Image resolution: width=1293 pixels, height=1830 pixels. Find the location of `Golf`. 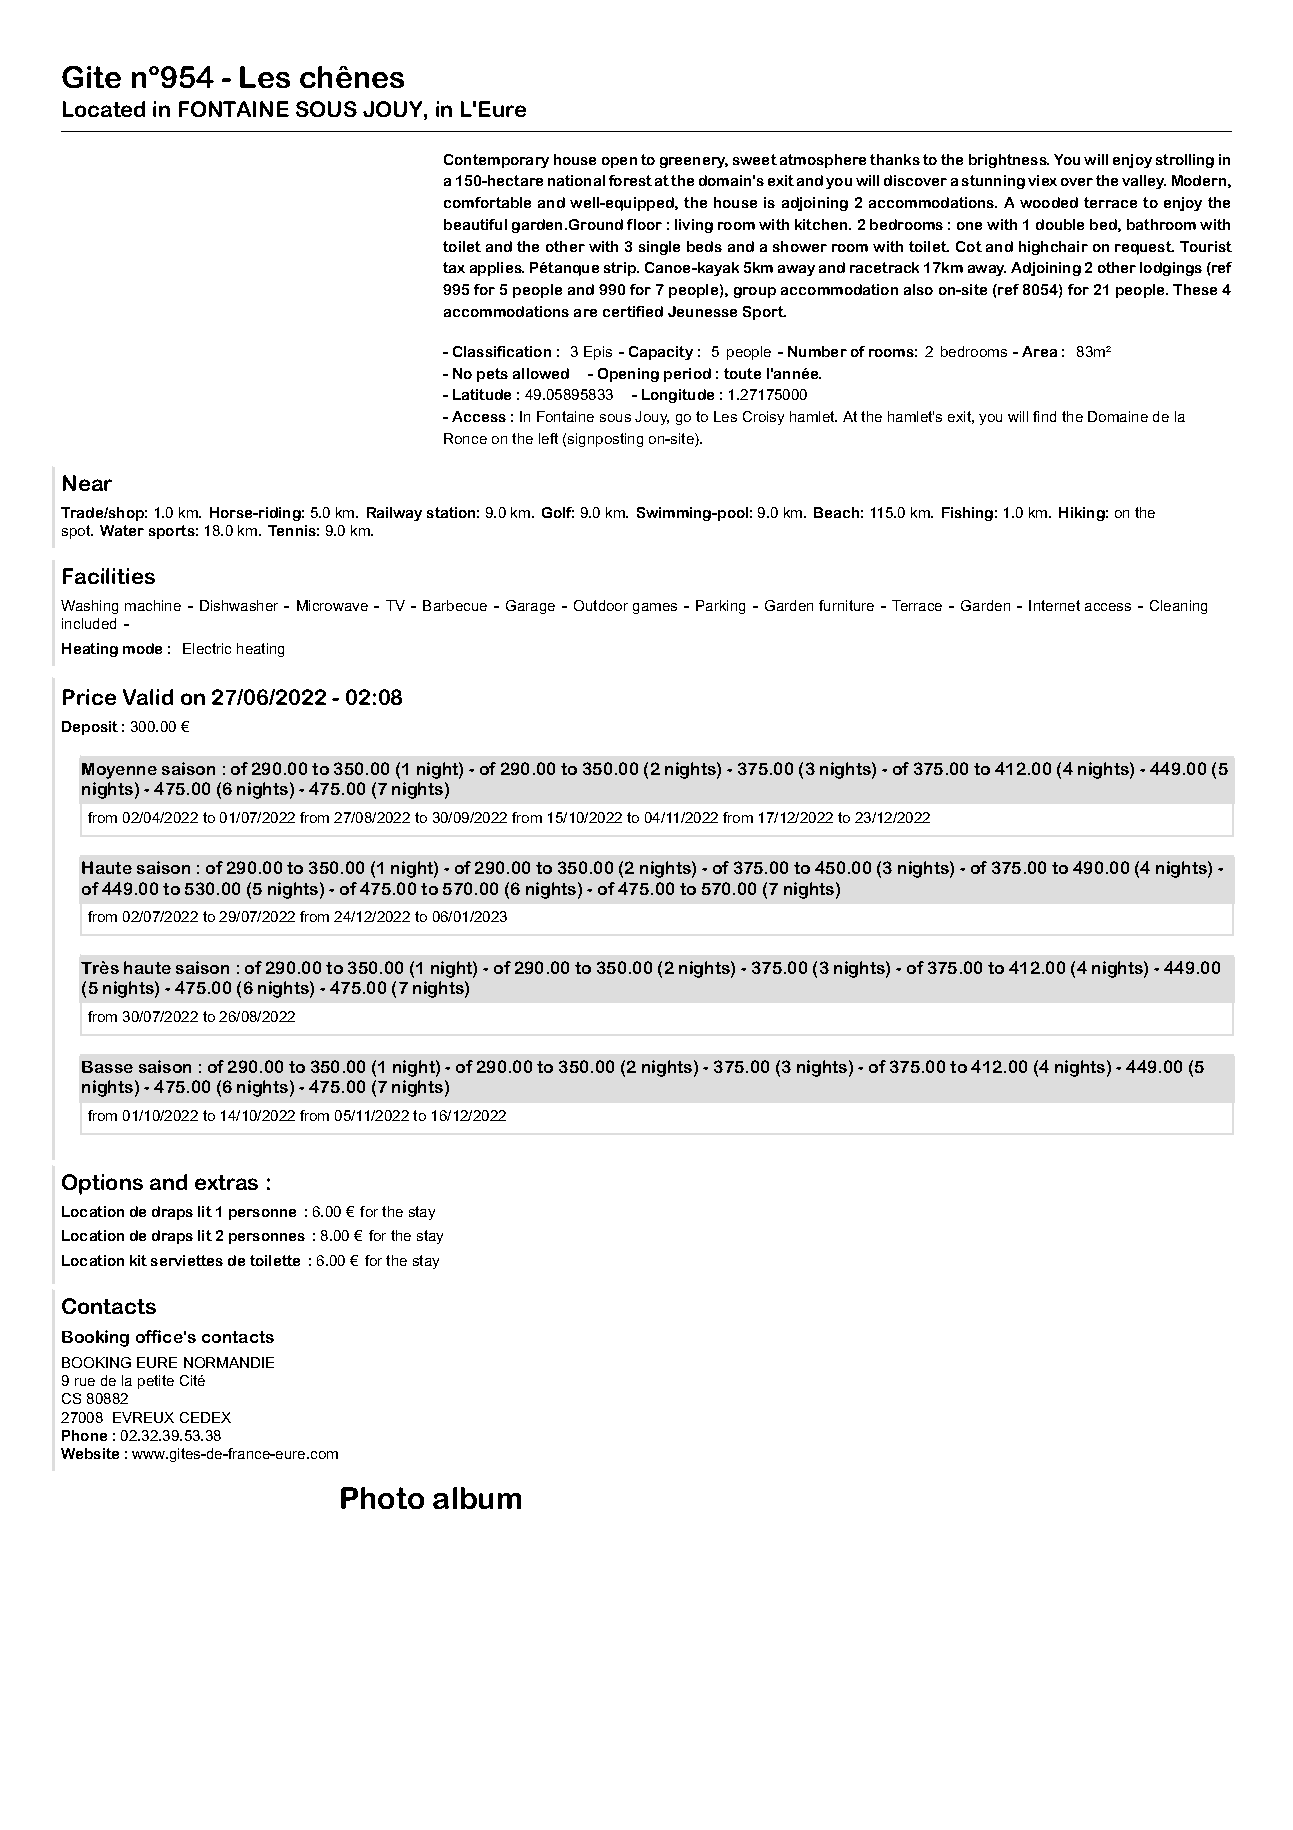

Golf is located at coordinates (558, 512).
